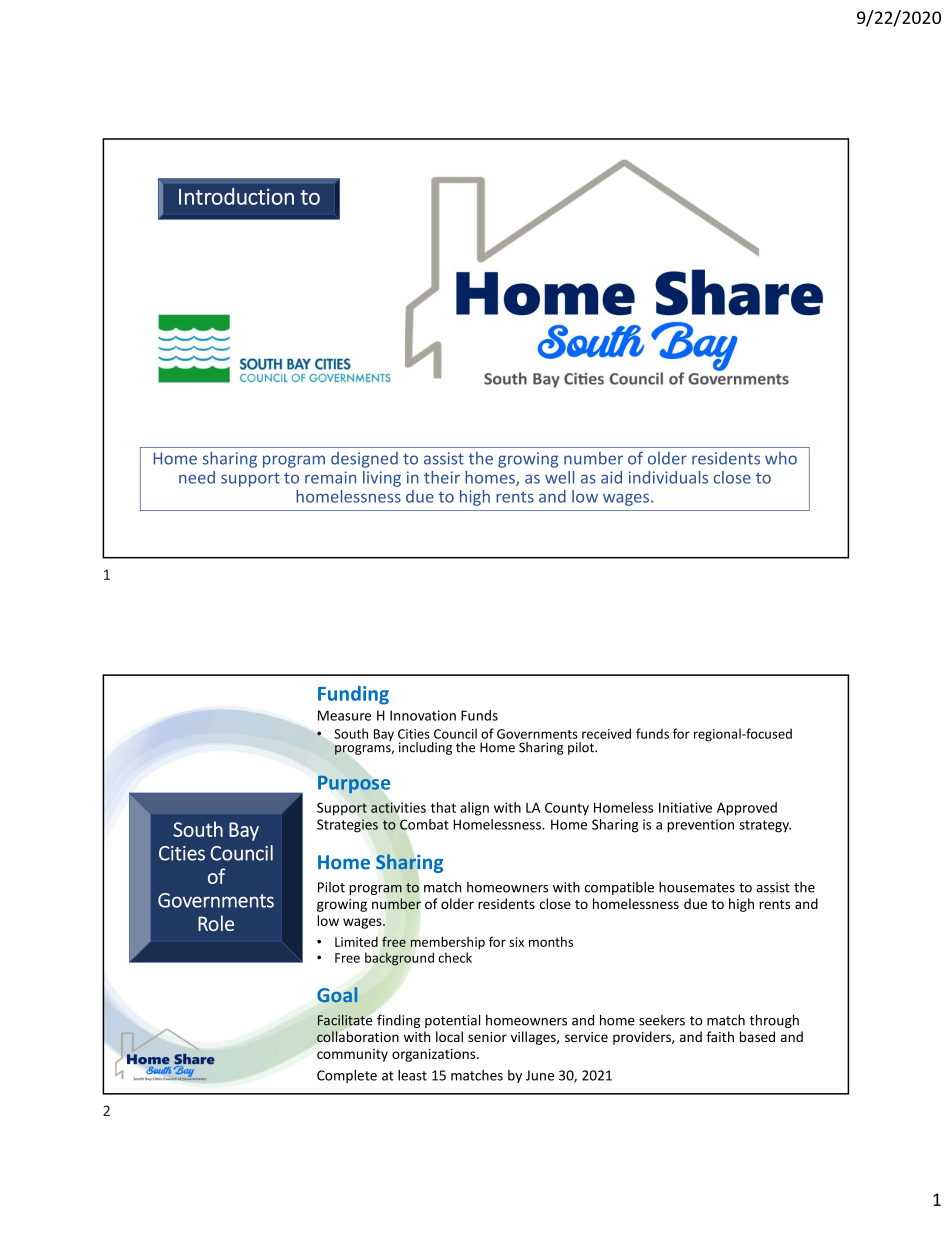 This screenshot has width=952, height=1233. What do you see at coordinates (442, 477) in the screenshot?
I see `their` at bounding box center [442, 477].
